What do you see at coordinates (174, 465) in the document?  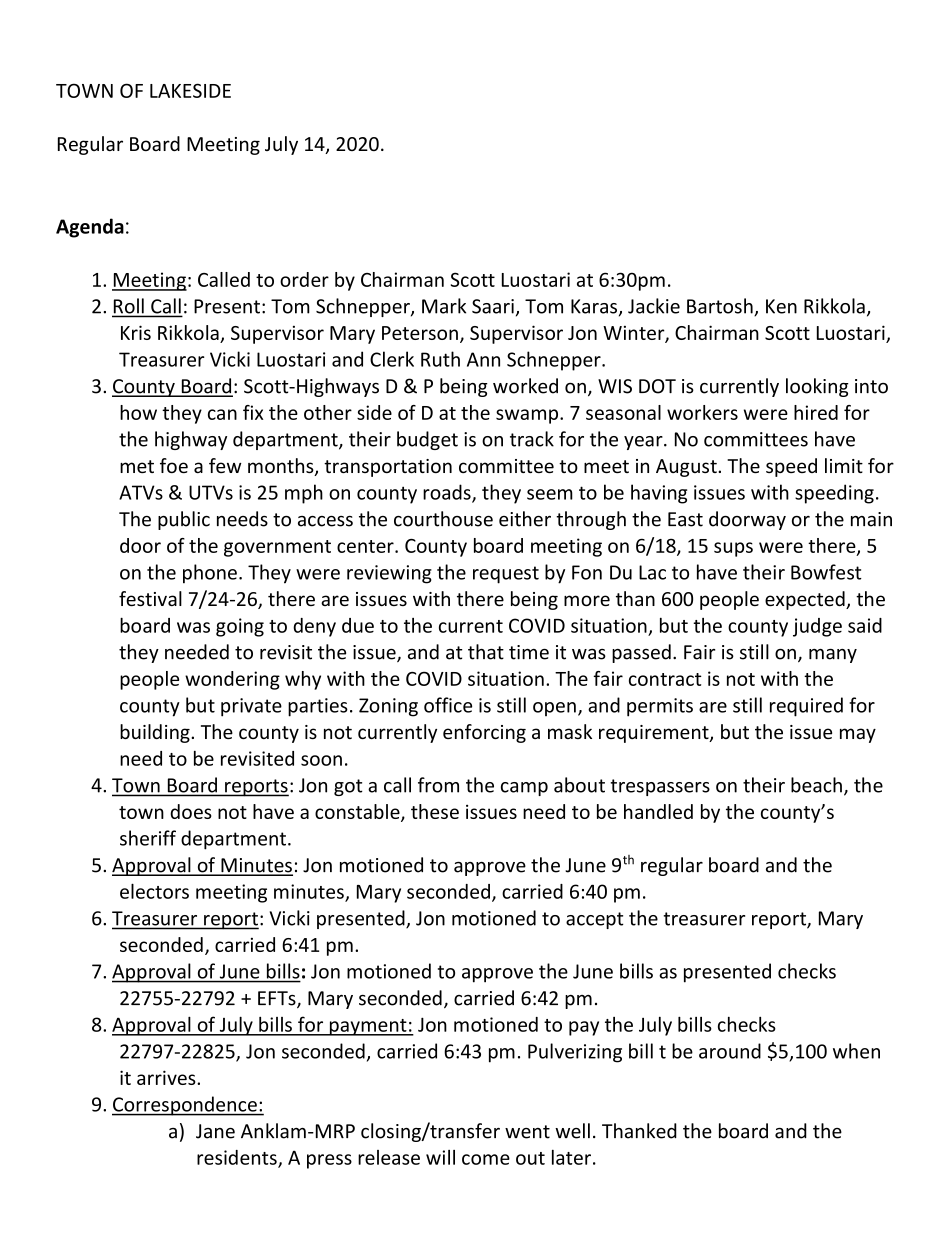 I see `foe` at bounding box center [174, 465].
